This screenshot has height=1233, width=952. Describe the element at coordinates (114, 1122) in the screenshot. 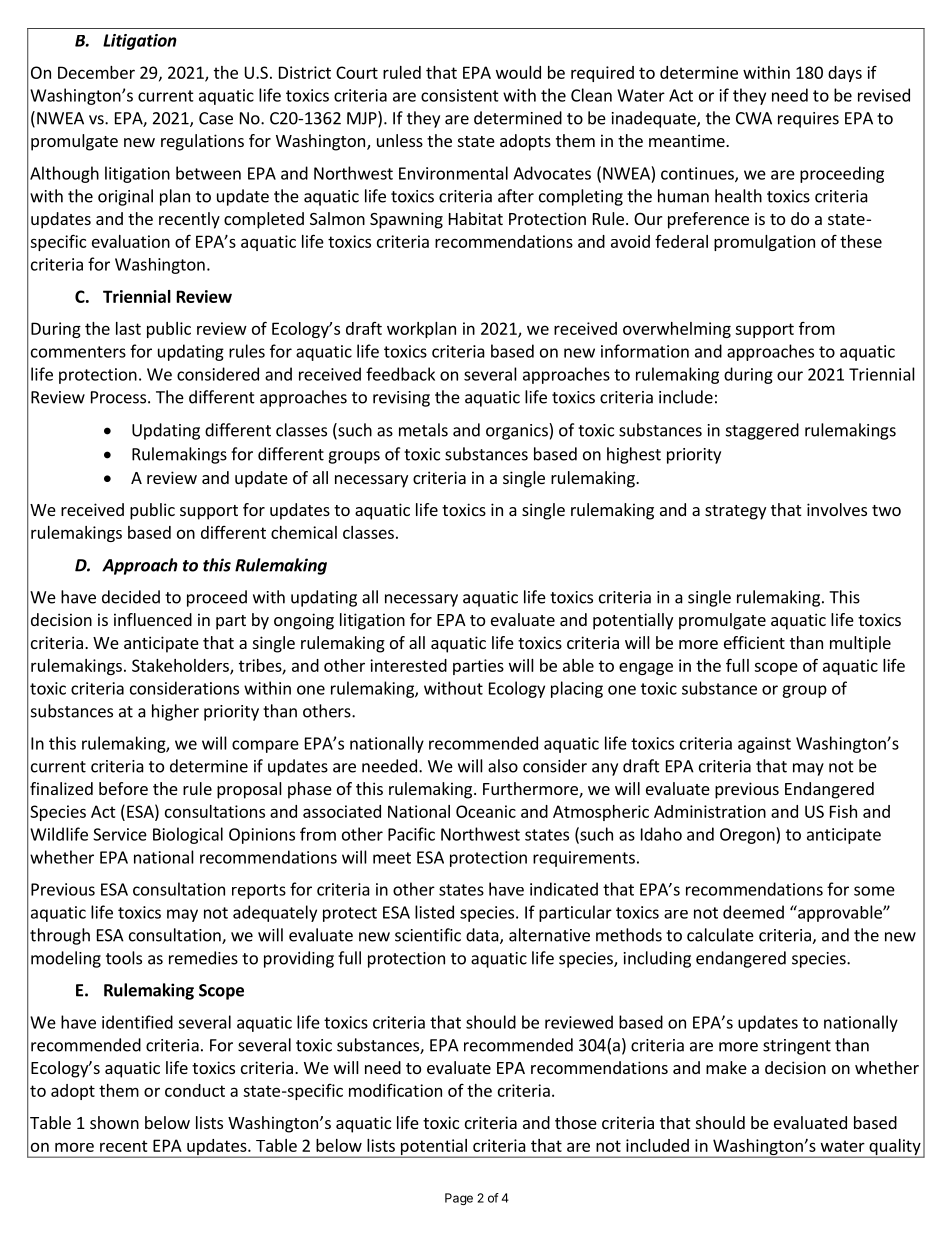

I see `shown` at that location.
